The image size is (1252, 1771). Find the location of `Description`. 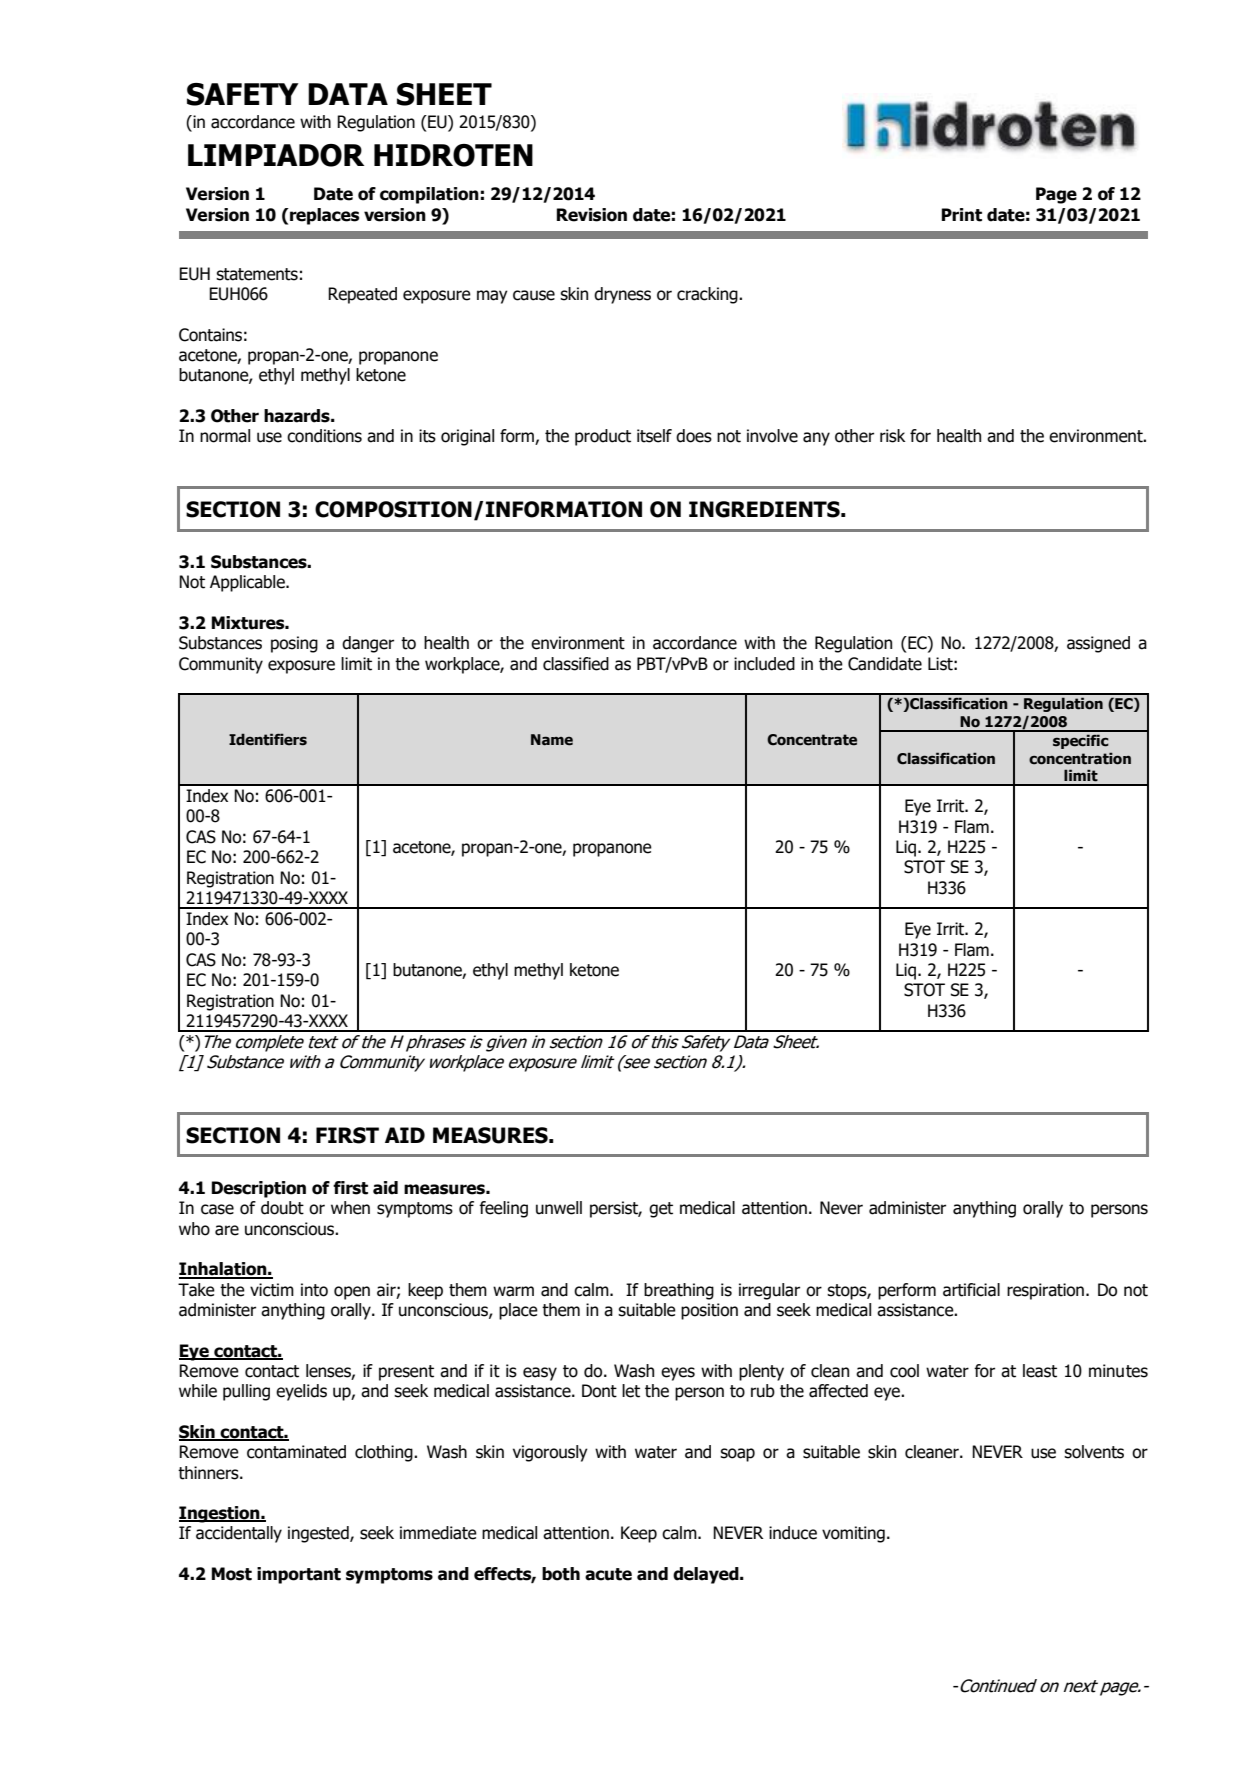

Description is located at coordinates (258, 1189).
